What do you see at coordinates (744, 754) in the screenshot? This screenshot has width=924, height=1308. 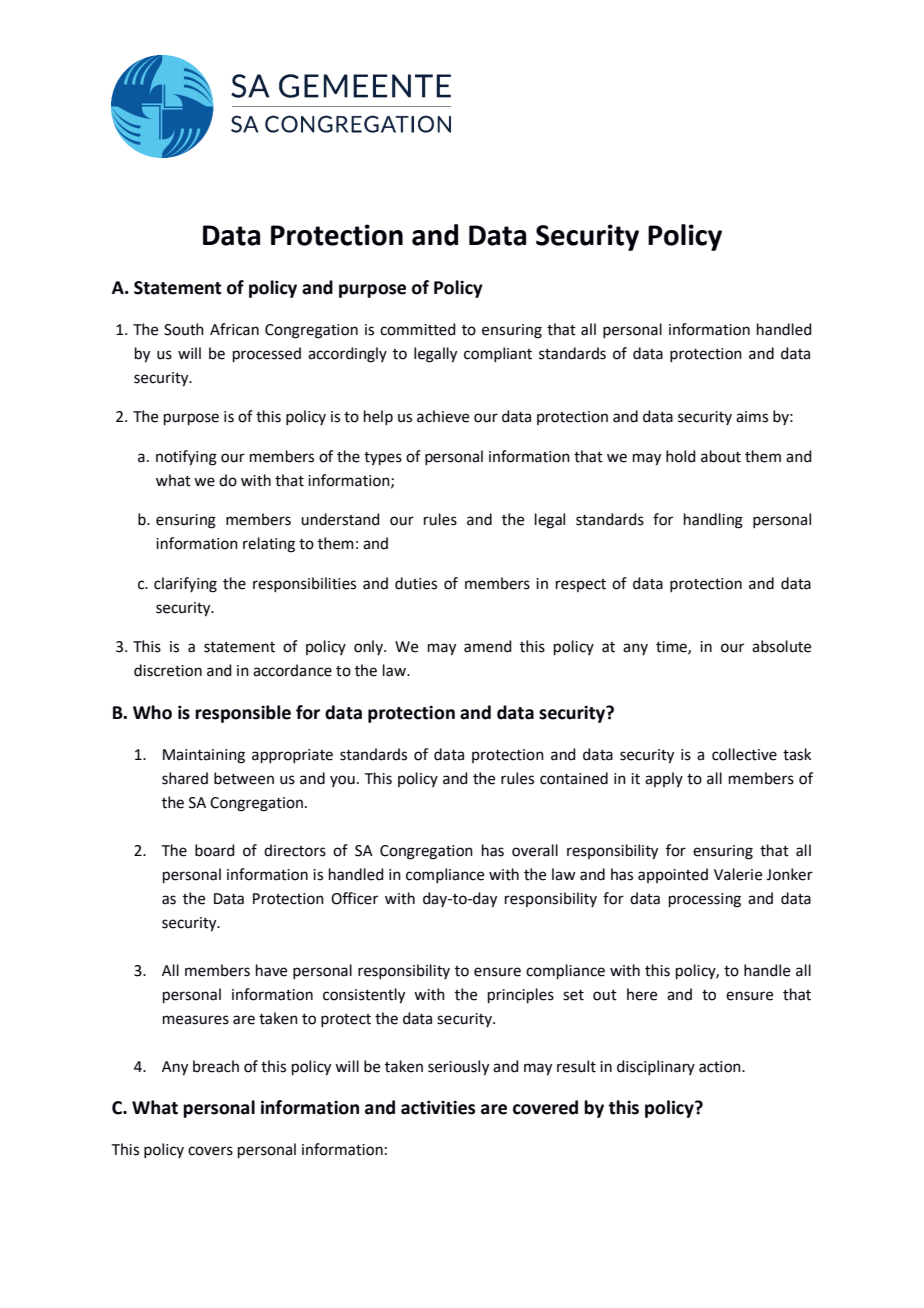 I see `collective` at bounding box center [744, 754].
